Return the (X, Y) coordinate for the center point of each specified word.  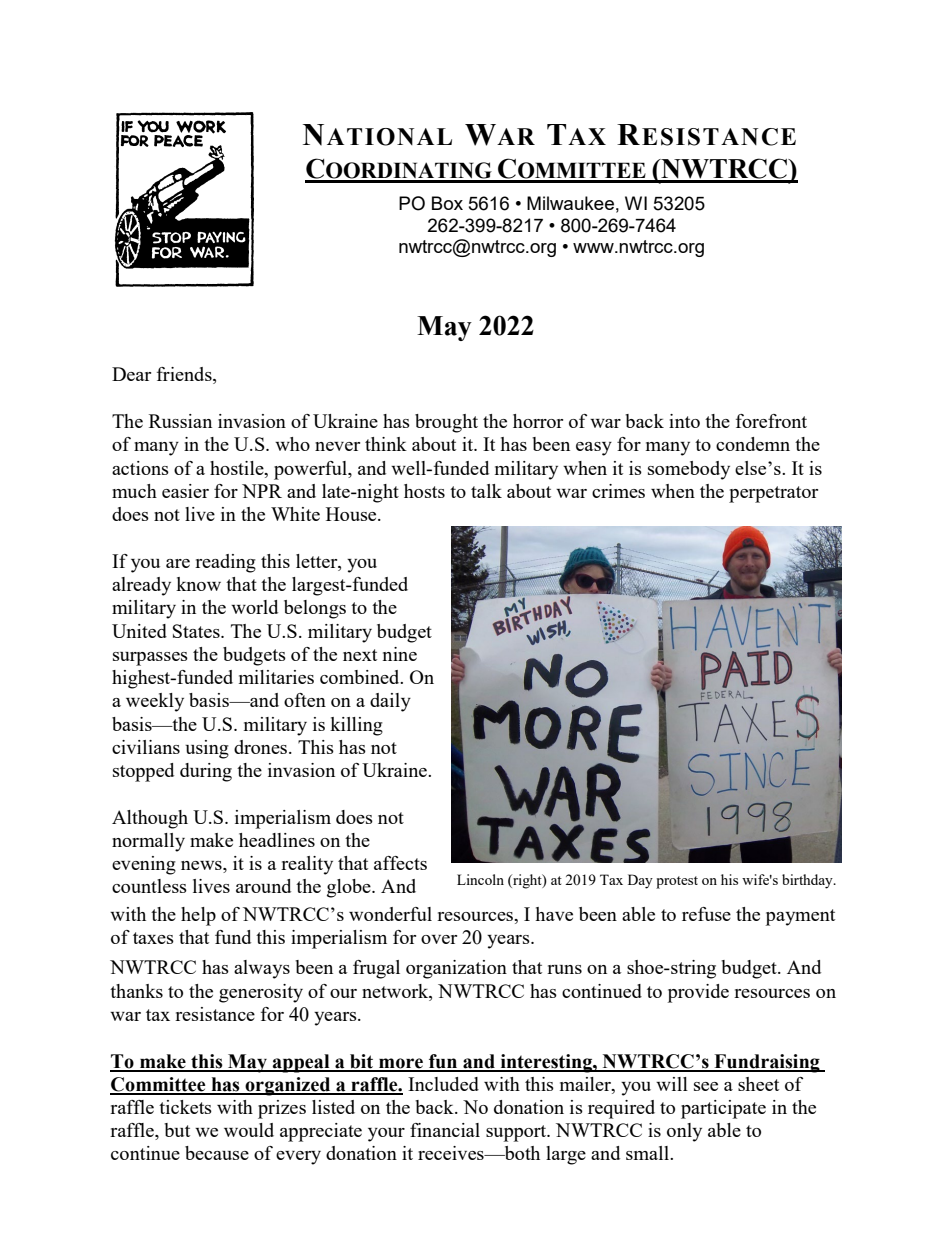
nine (400, 654)
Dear (131, 374)
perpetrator (773, 494)
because (217, 1153)
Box (447, 203)
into (684, 421)
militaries (276, 677)
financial (445, 1130)
